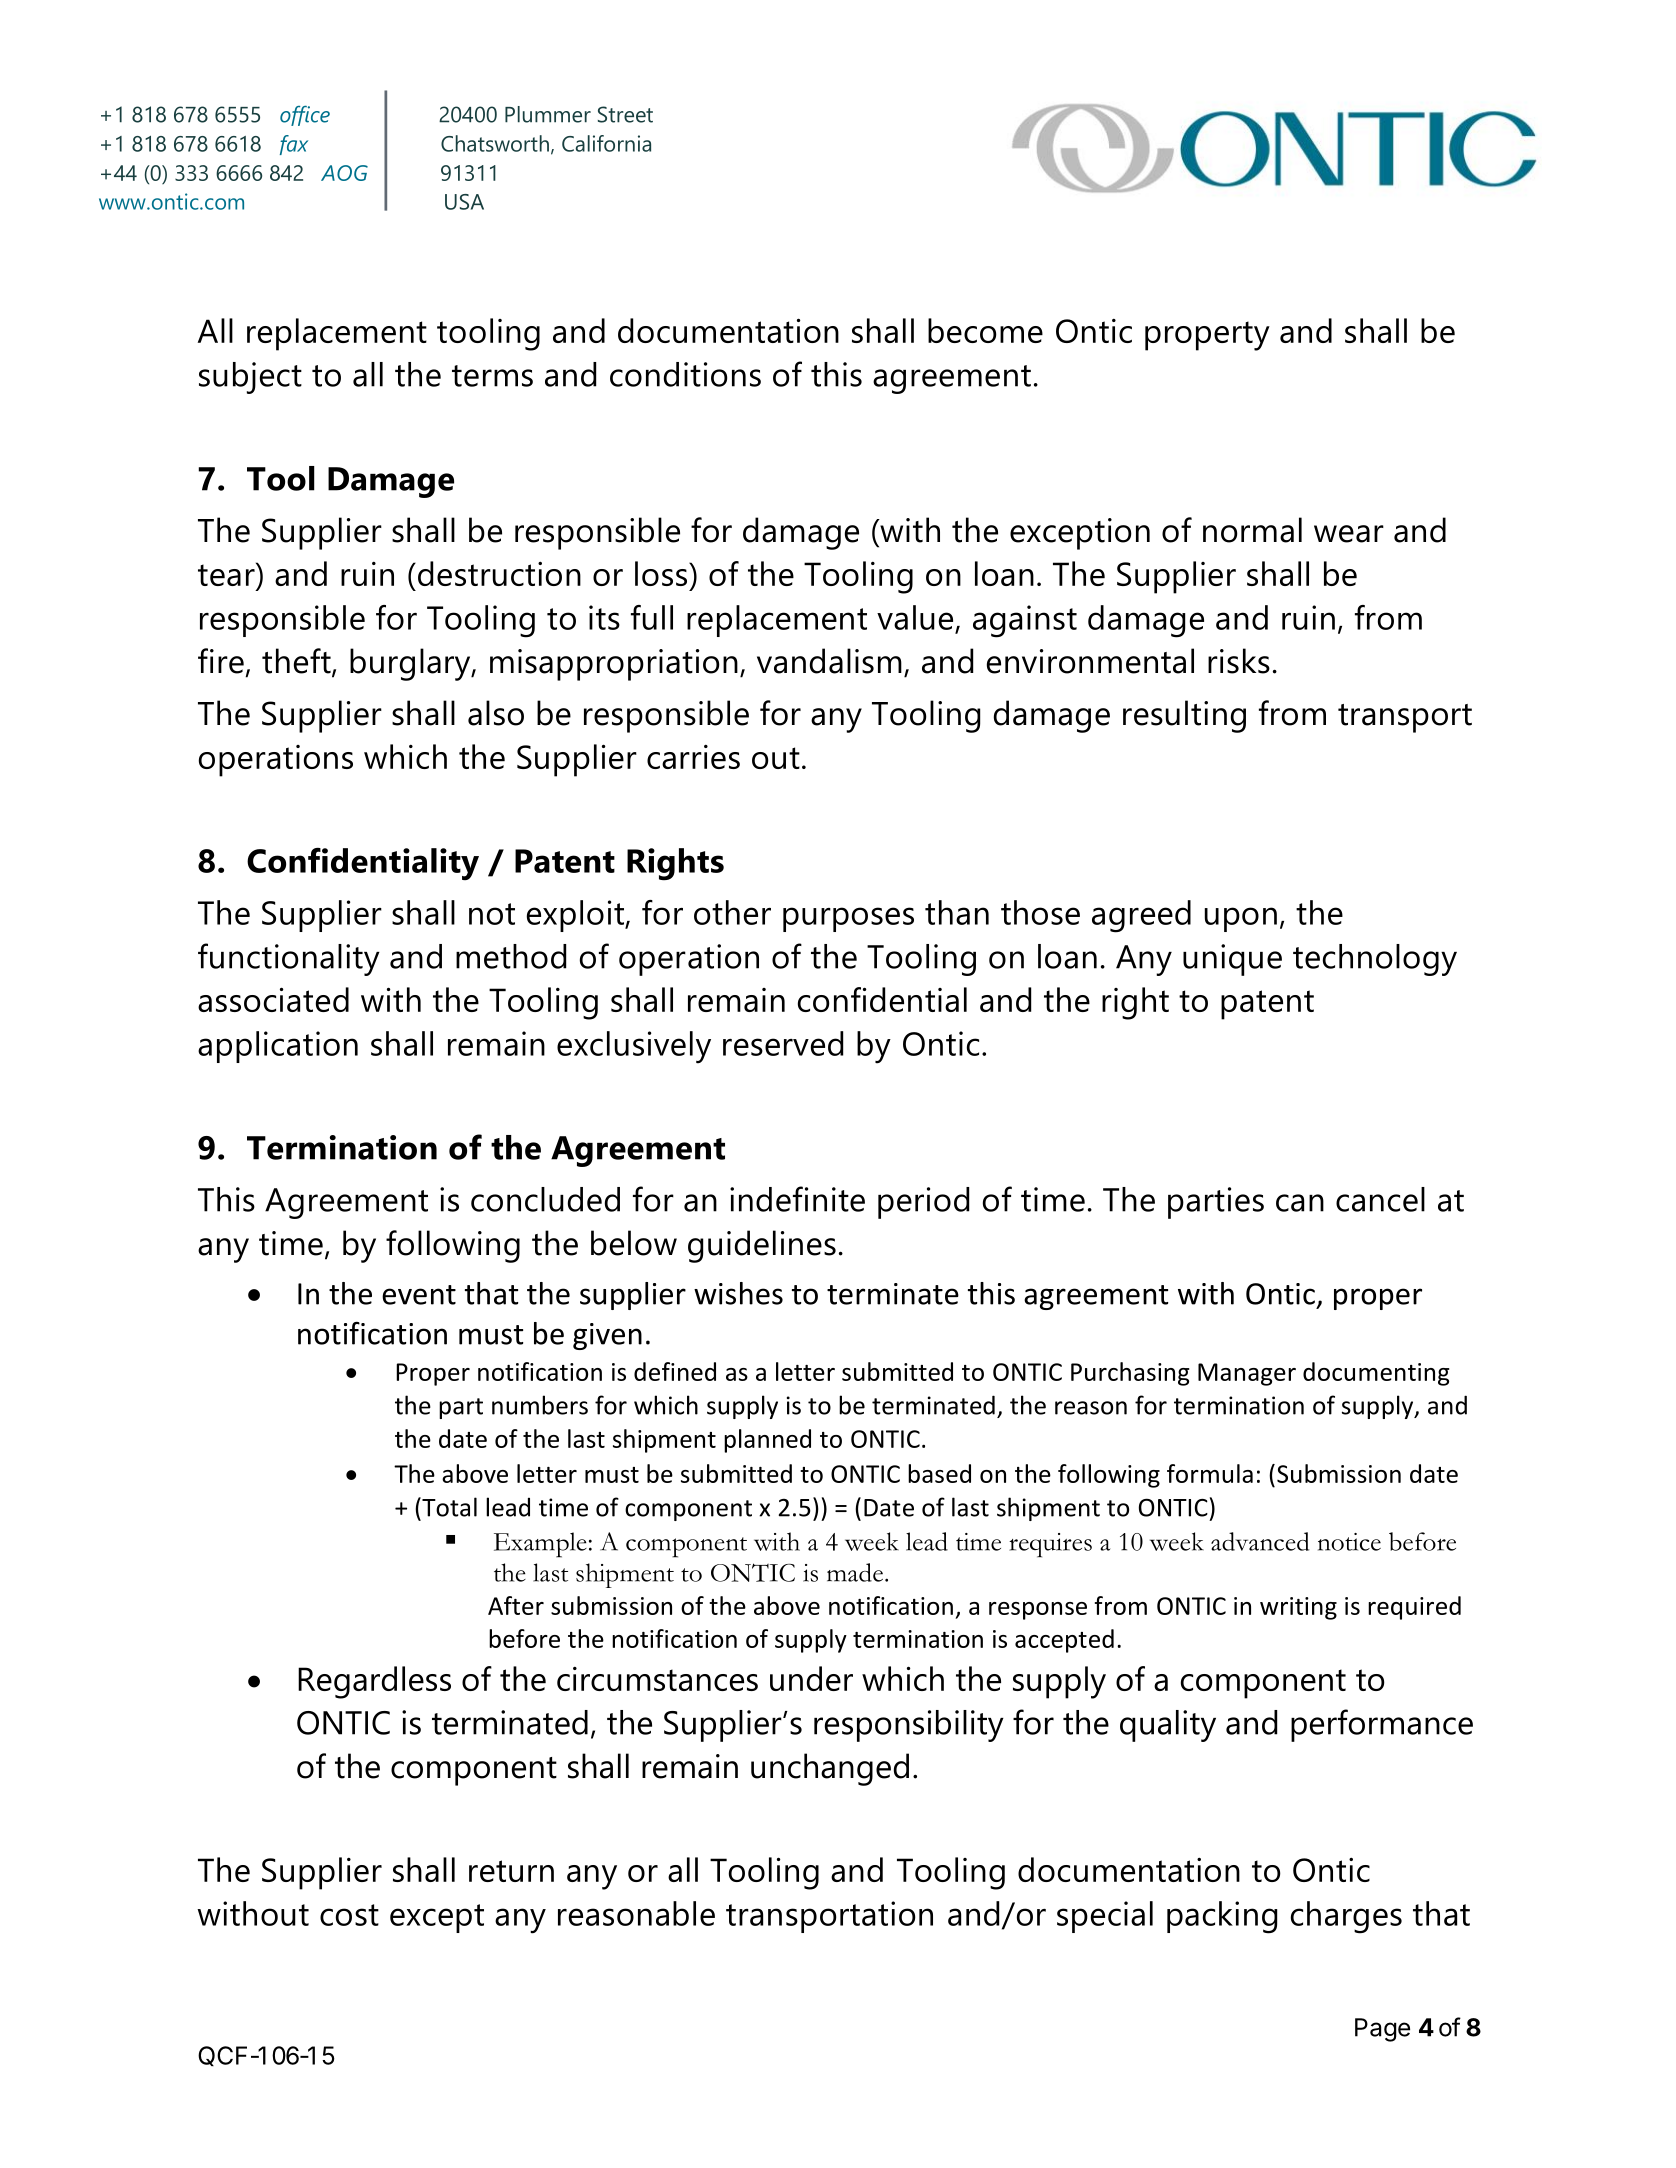 Image resolution: width=1676 pixels, height=2168 pixels. Describe the element at coordinates (1232, 960) in the screenshot. I see `unique` at that location.
